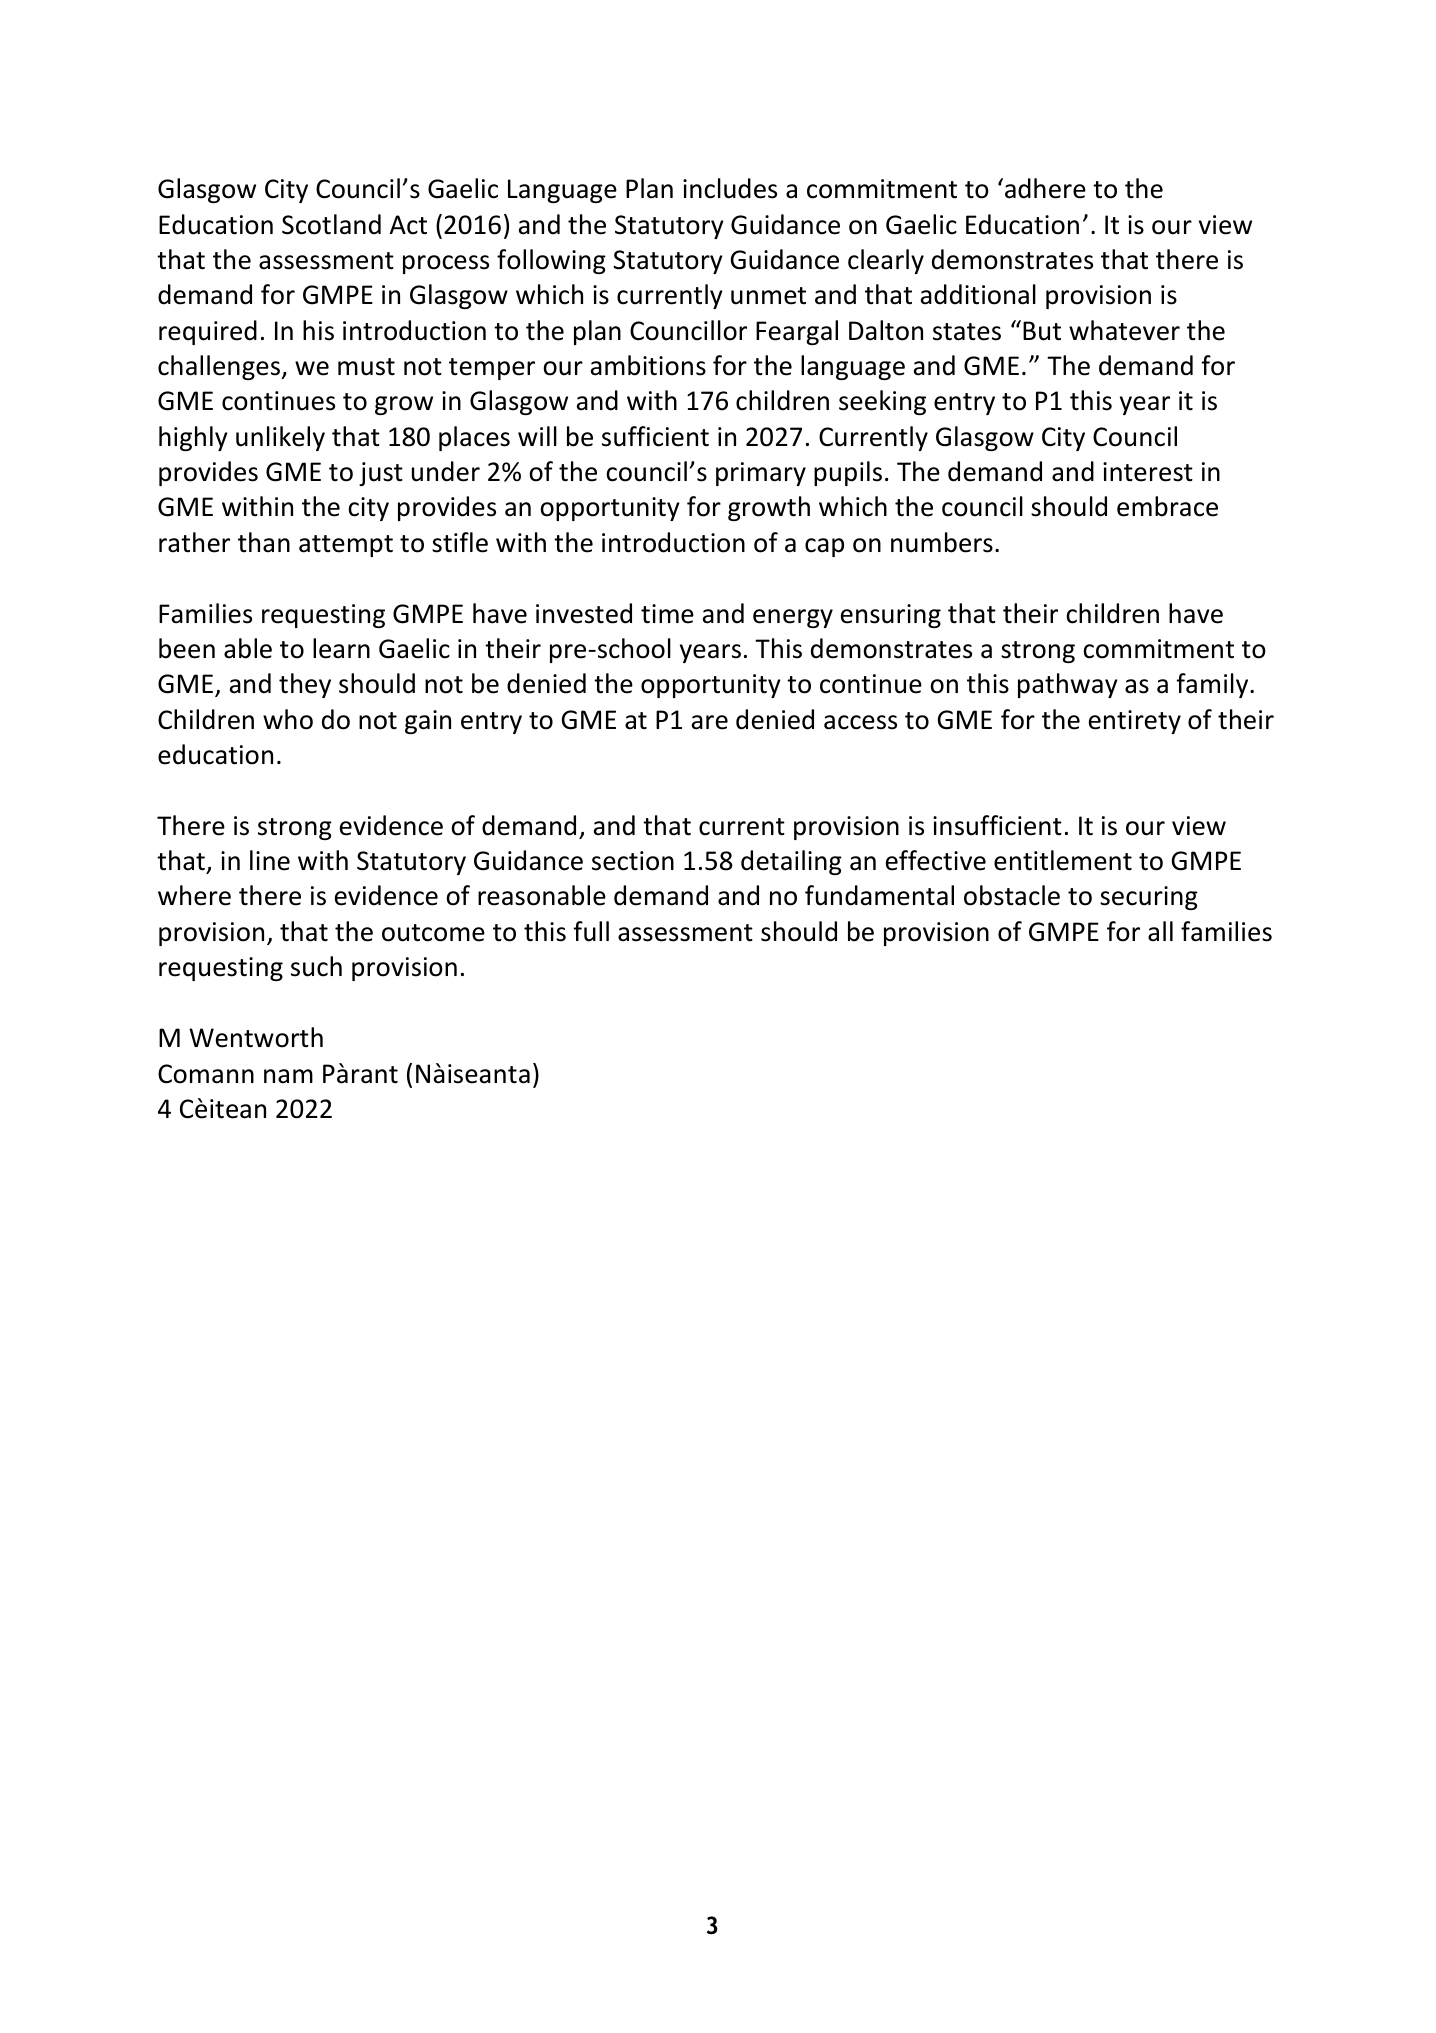  What do you see at coordinates (730, 188) in the image?
I see `includes` at bounding box center [730, 188].
